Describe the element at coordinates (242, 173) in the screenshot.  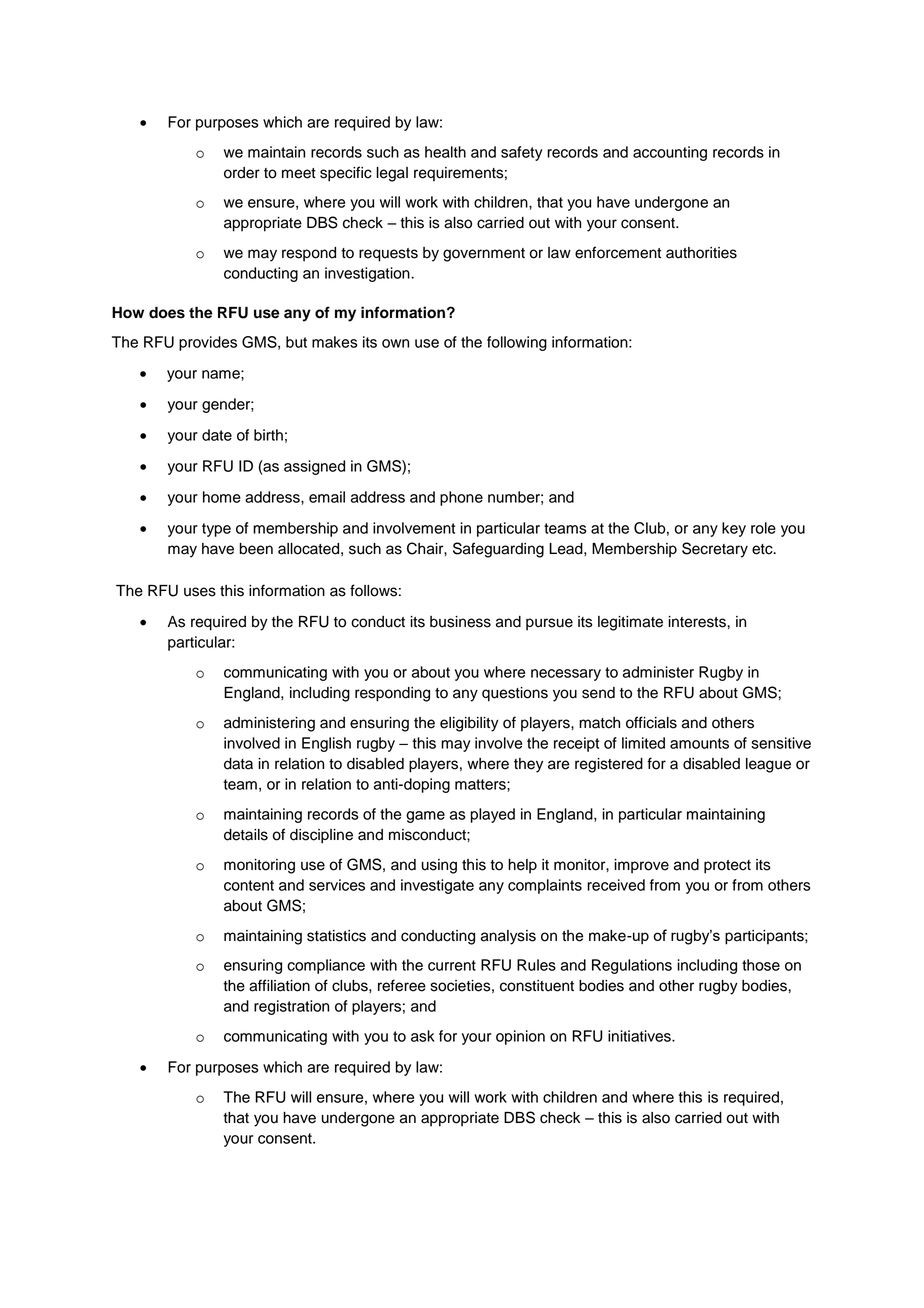
I see `order` at that location.
